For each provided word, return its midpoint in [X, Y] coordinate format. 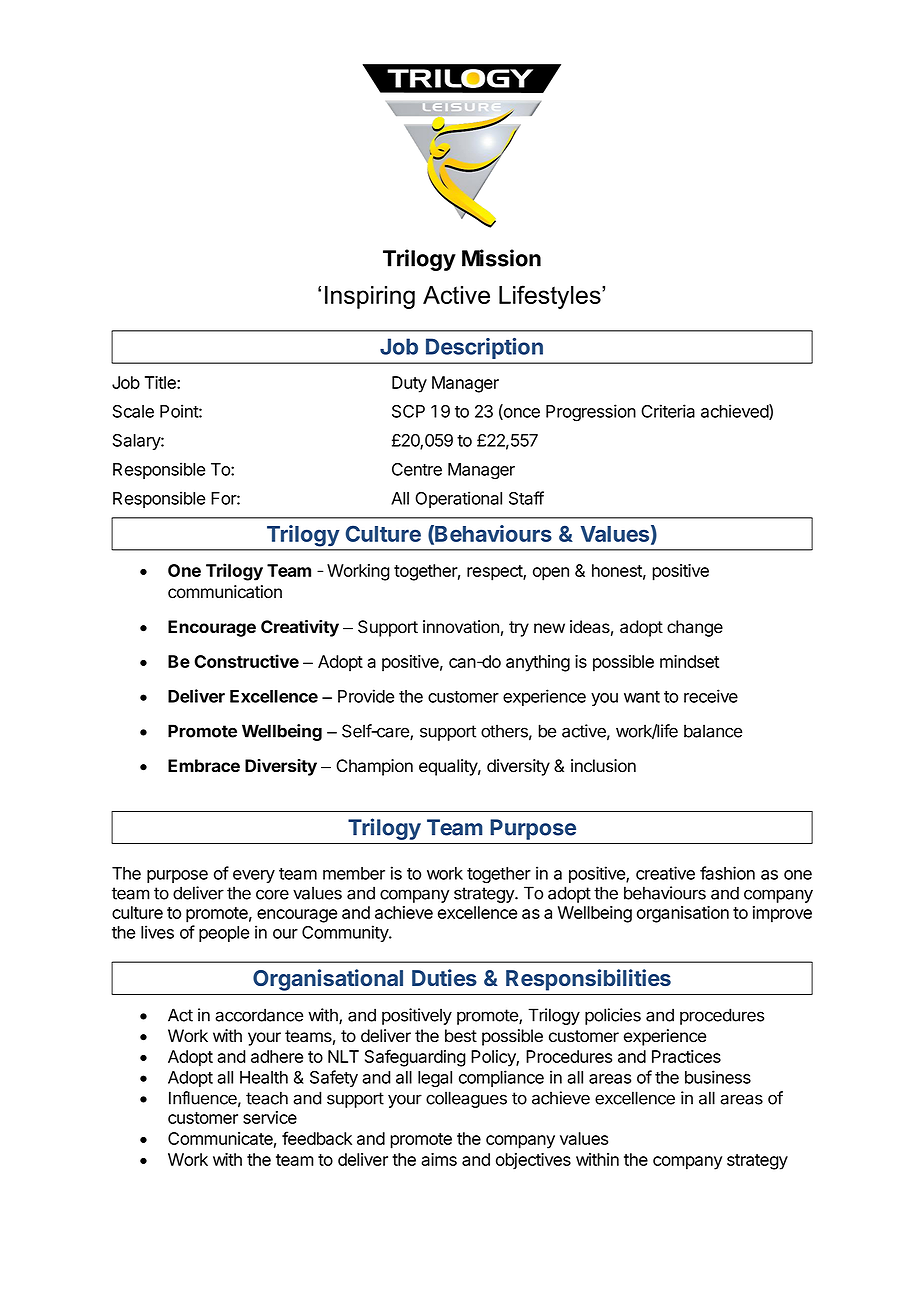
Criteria [668, 411]
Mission [501, 258]
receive [711, 696]
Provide [366, 696]
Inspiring [370, 297]
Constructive [246, 661]
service [270, 1117]
